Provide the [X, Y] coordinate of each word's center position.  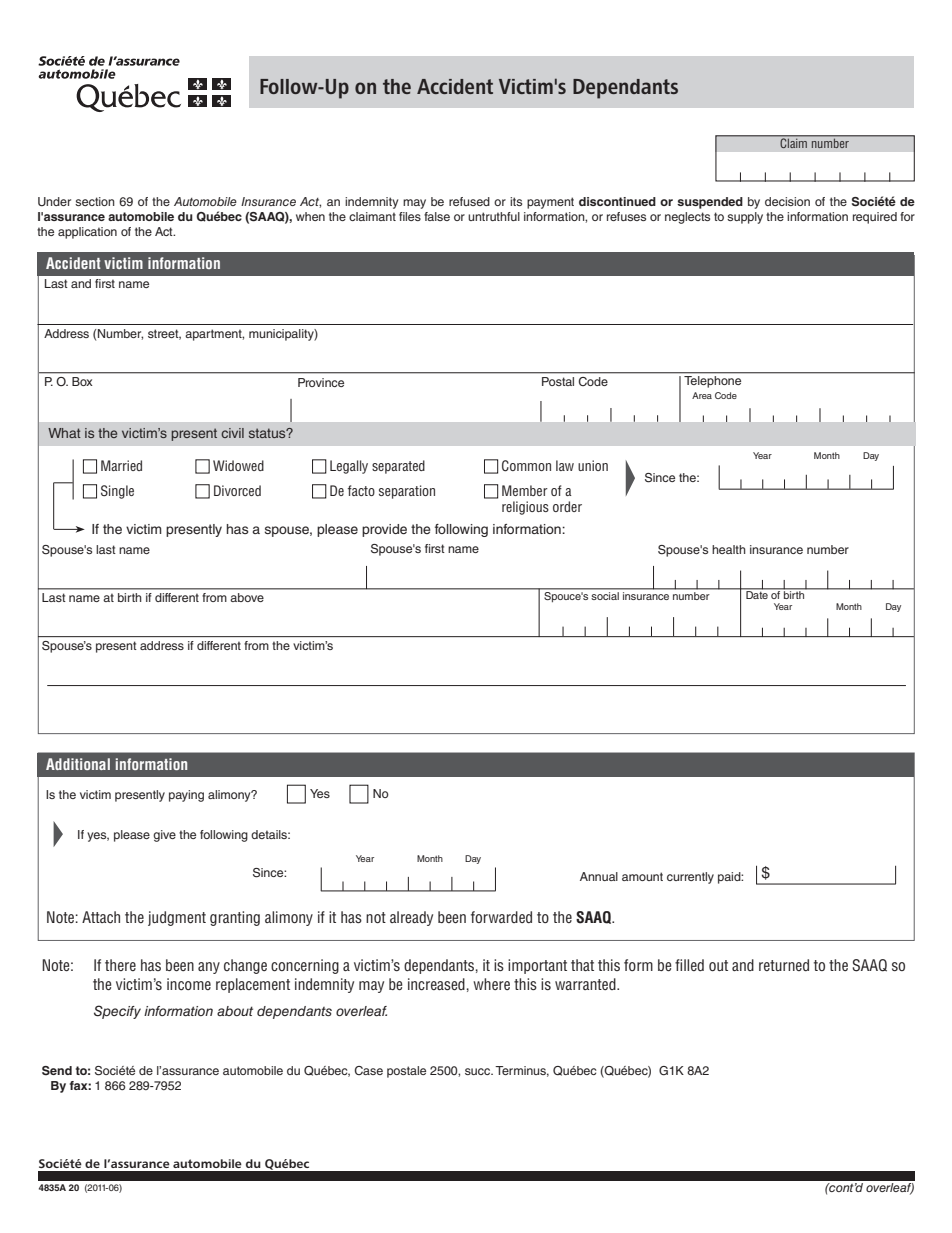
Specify [117, 1012]
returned [784, 965]
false [437, 216]
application [87, 233]
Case [368, 1070]
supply [745, 218]
